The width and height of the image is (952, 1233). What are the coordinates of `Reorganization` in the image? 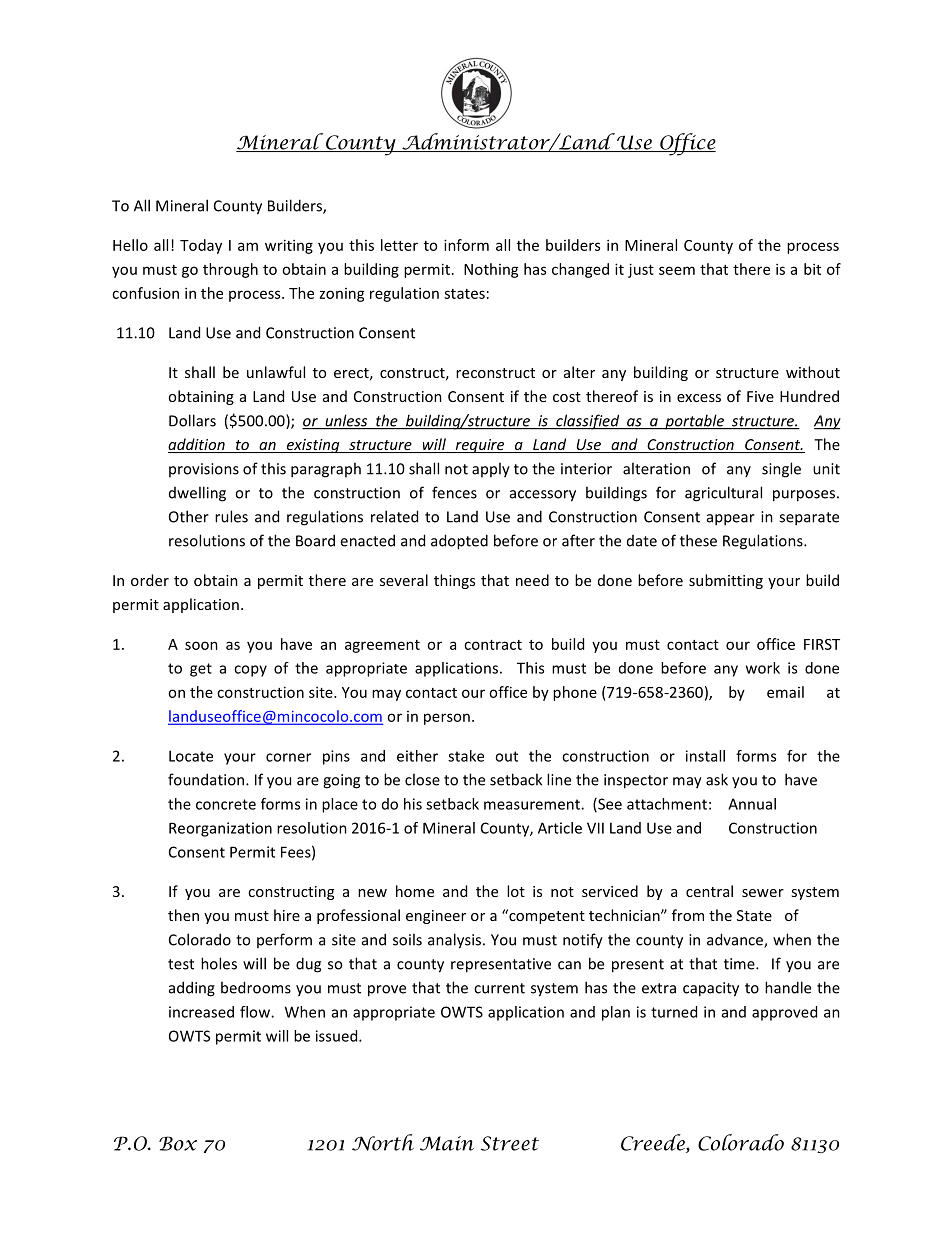 It's located at (220, 829).
